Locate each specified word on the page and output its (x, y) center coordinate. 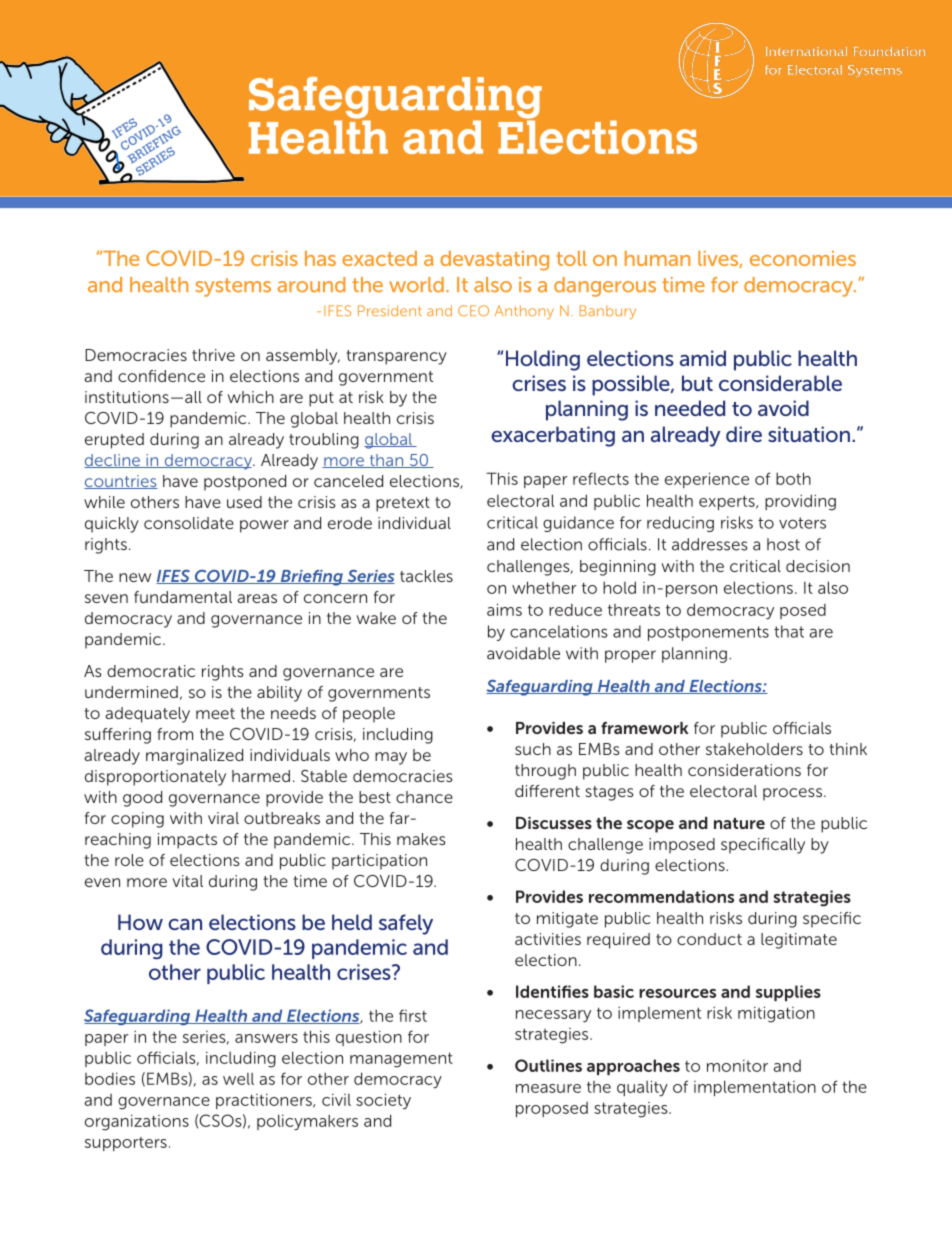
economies (803, 258)
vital (187, 881)
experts (728, 502)
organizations (137, 1122)
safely (406, 924)
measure (548, 1088)
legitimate (799, 941)
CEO (473, 310)
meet (215, 713)
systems (233, 287)
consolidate (189, 523)
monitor (737, 1065)
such (533, 749)
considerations (744, 770)
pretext (403, 504)
